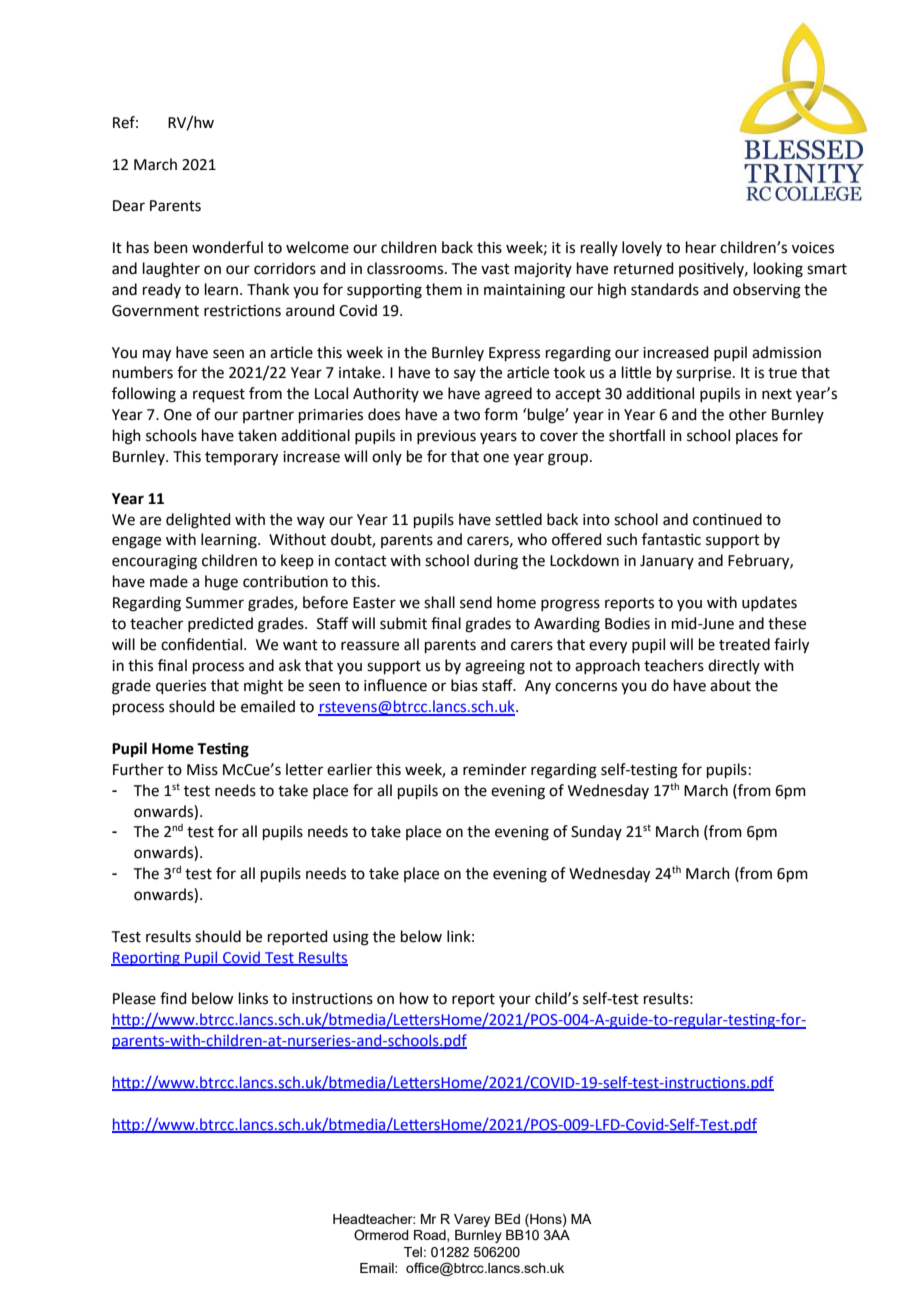 The width and height of the document is (924, 1308). Describe the element at coordinates (173, 998) in the document. I see `find` at that location.
